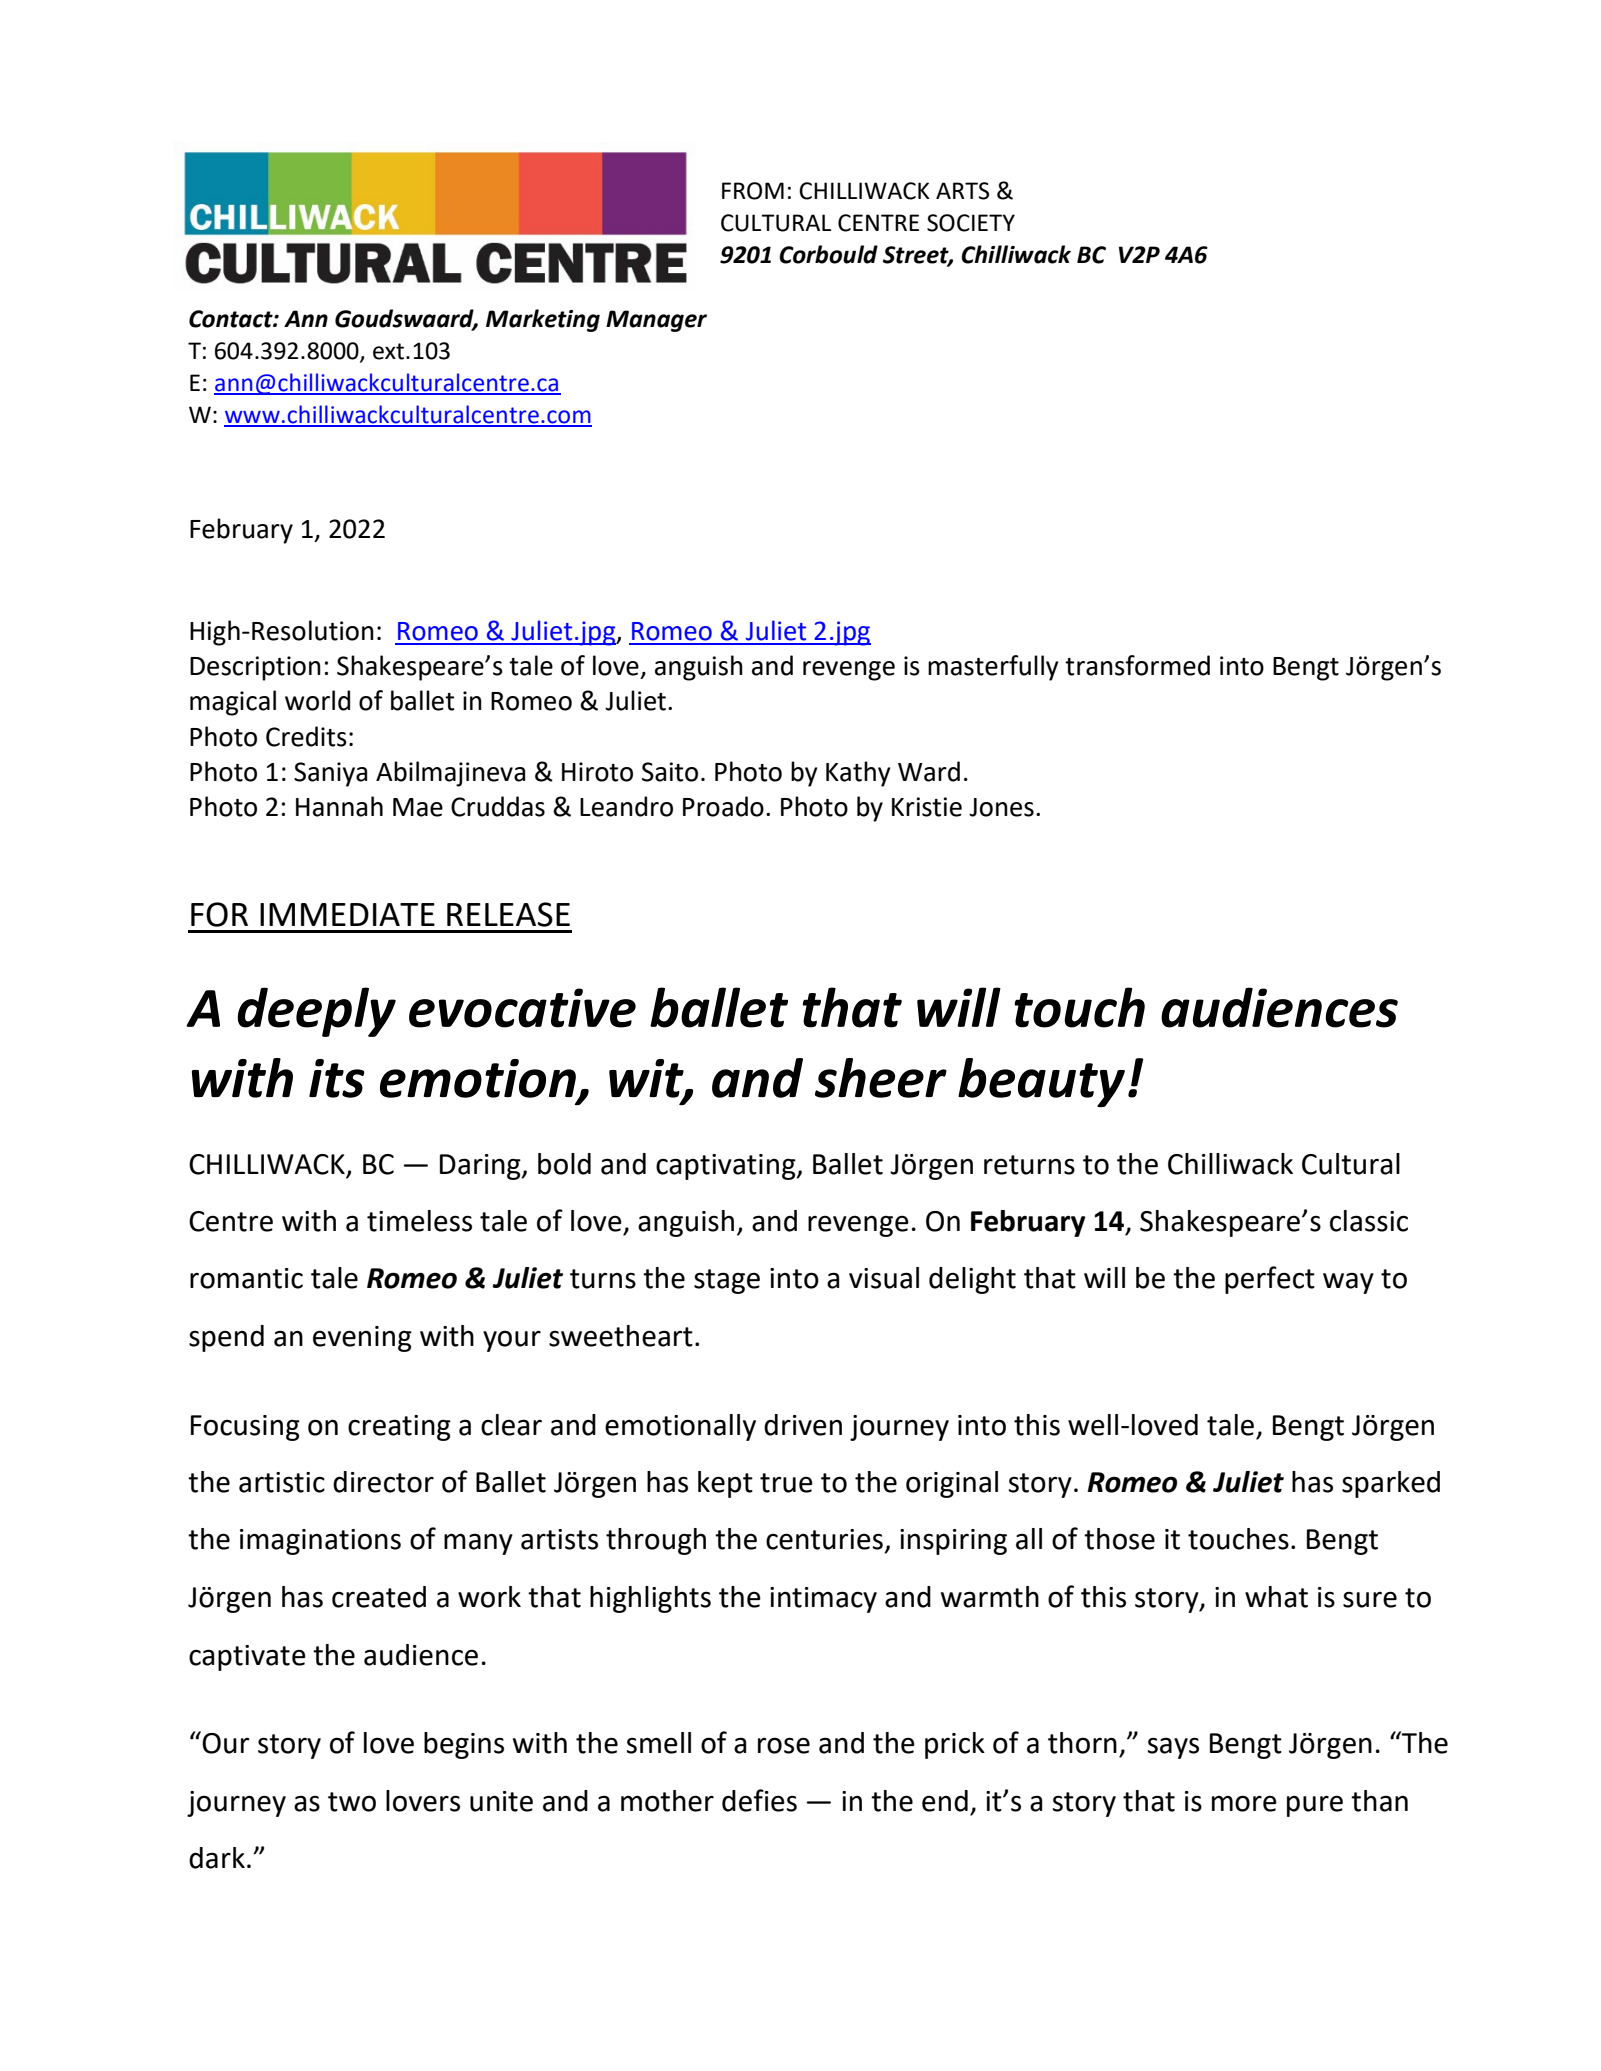  Describe the element at coordinates (971, 223) in the screenshot. I see `SOCIETY` at that location.
